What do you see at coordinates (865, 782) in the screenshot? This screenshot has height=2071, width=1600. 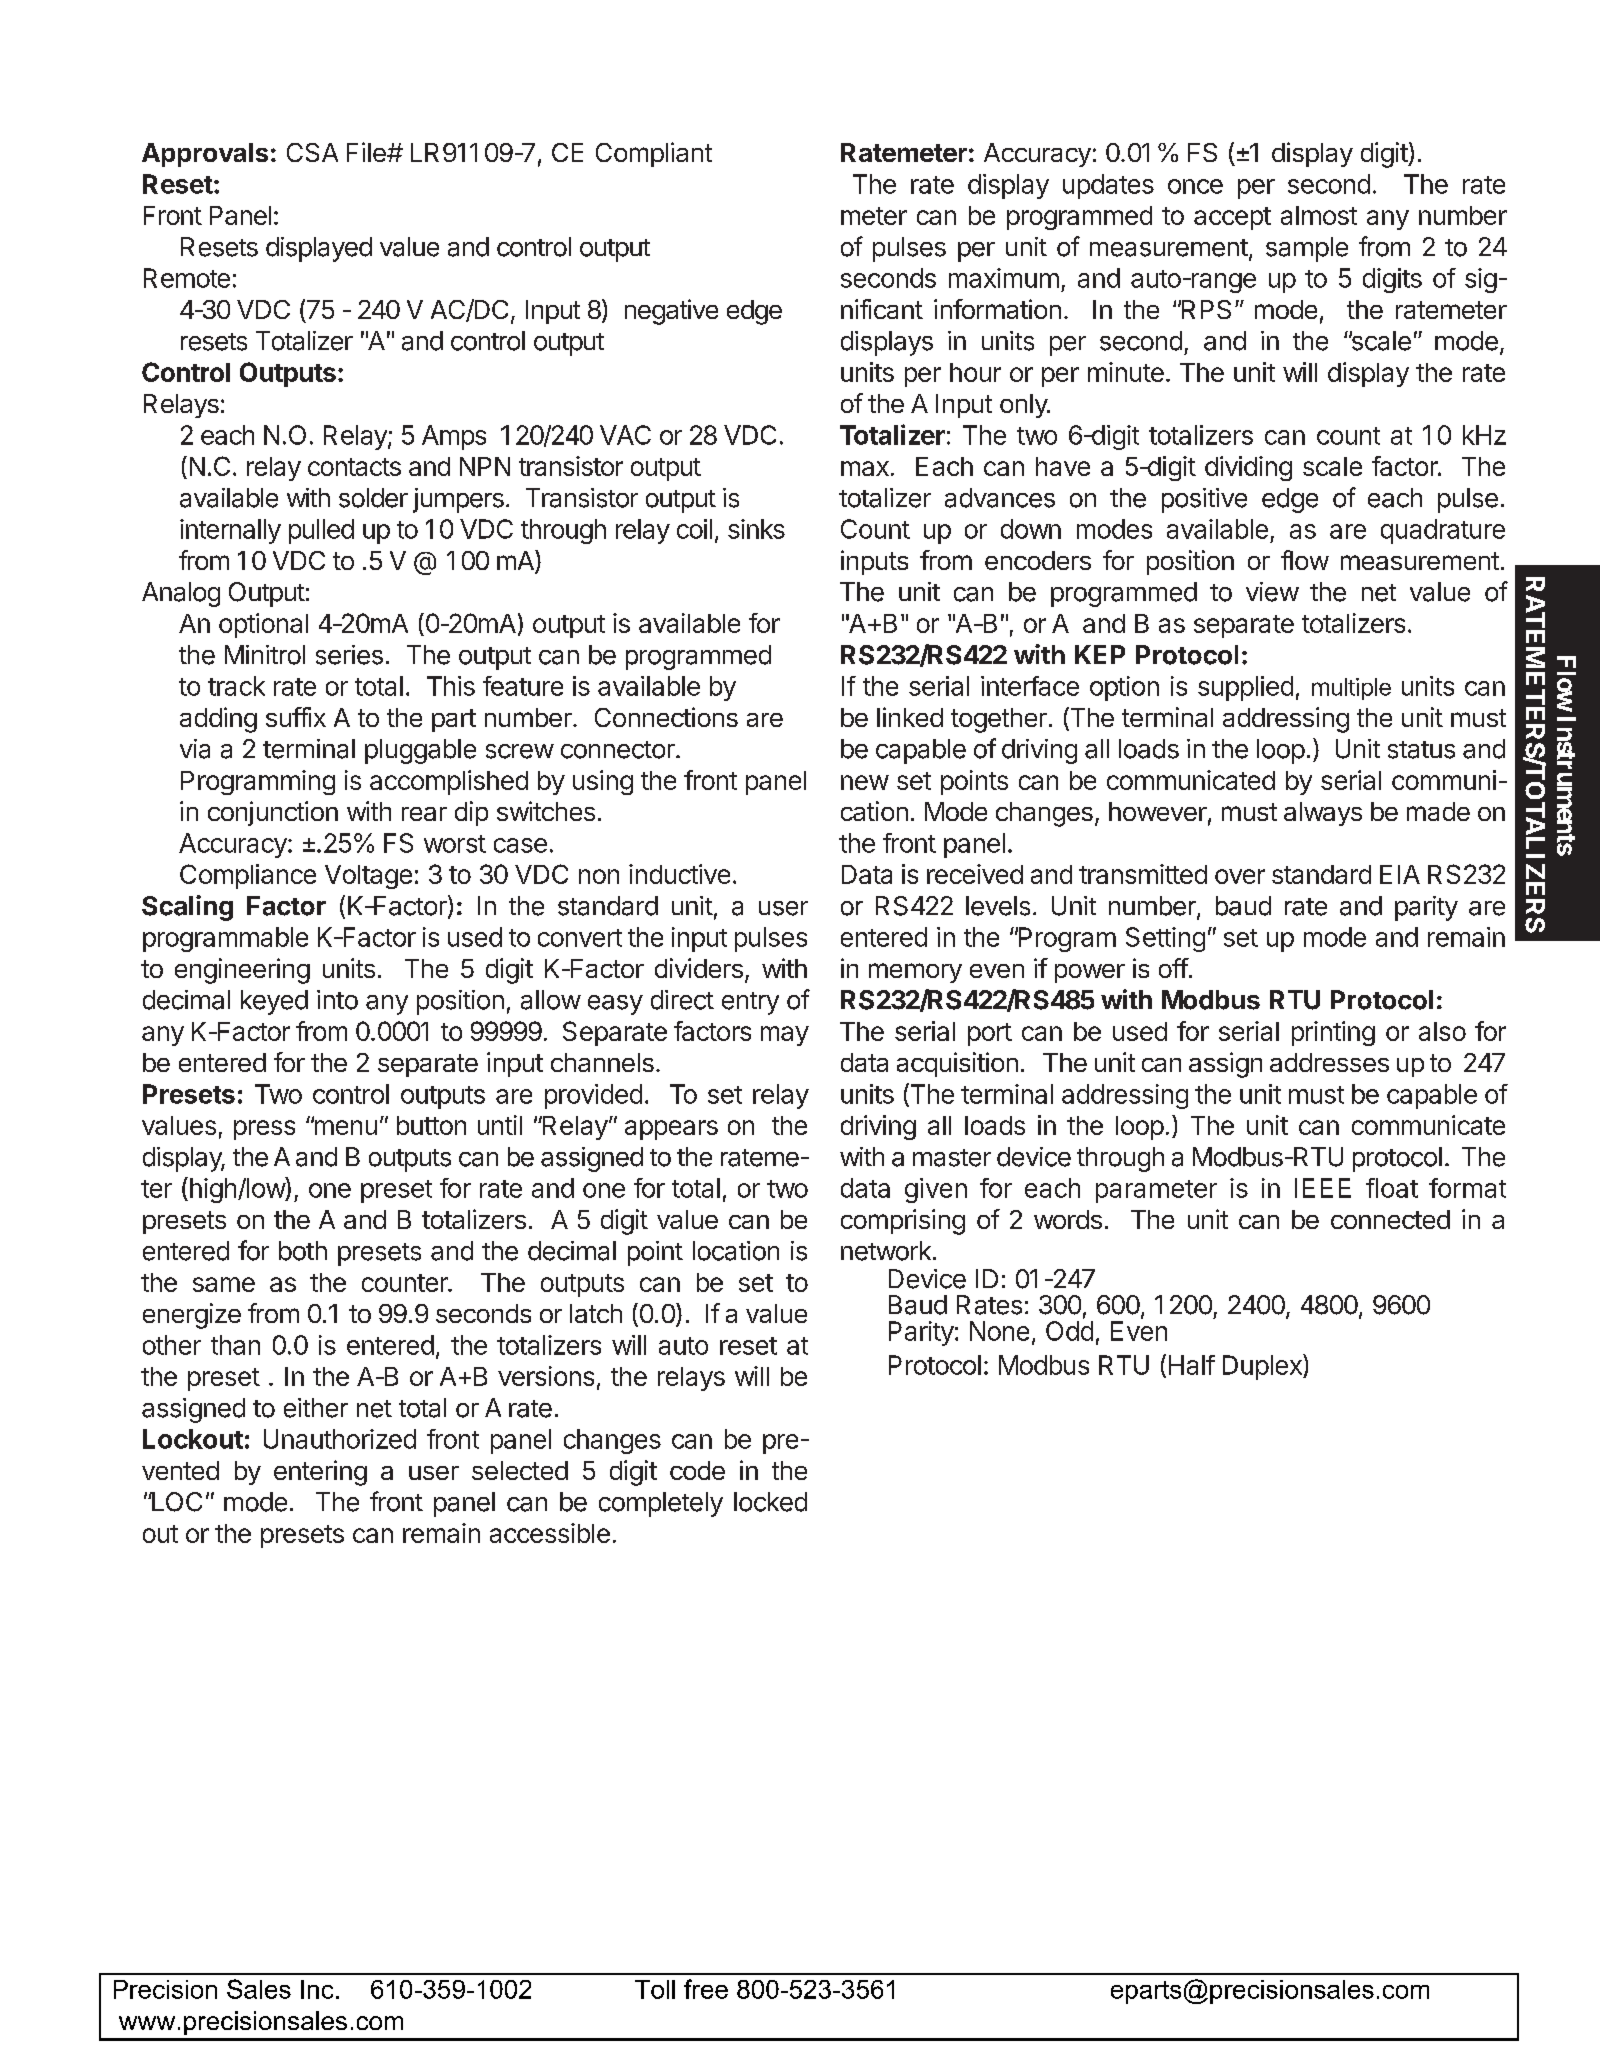 I see `new` at bounding box center [865, 782].
